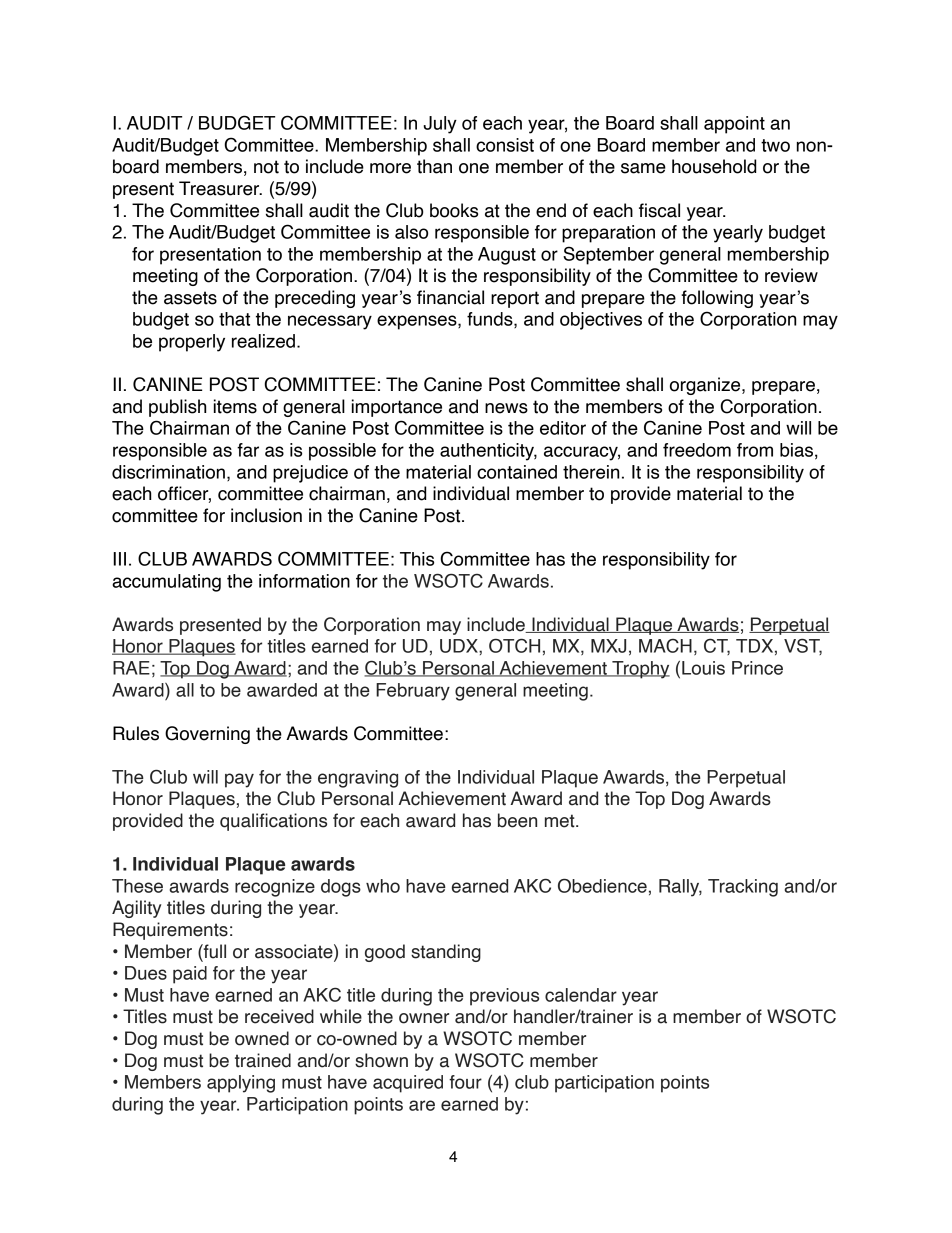 The image size is (952, 1233). I want to click on Governing, so click(207, 735).
